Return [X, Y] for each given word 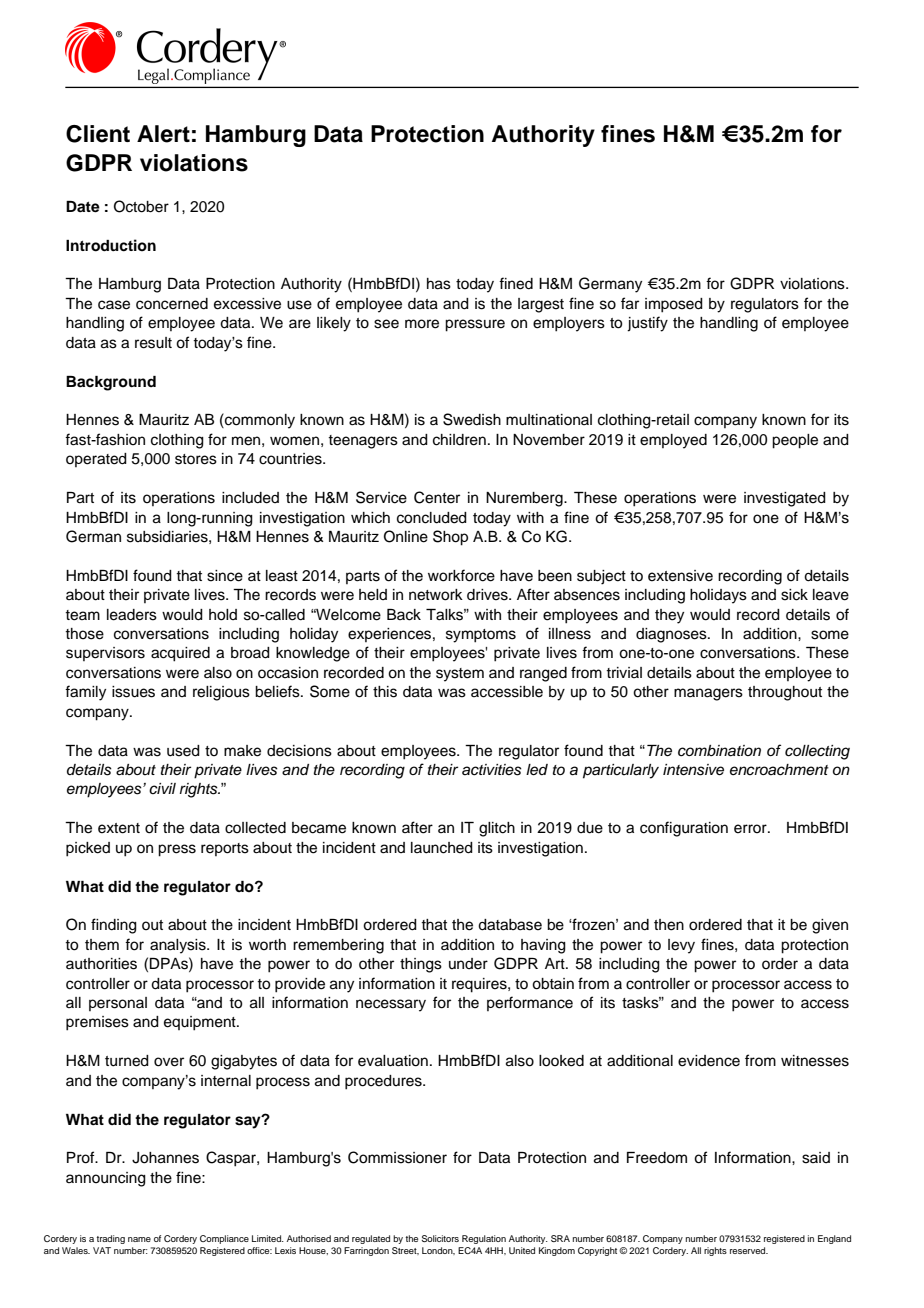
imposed [674, 305]
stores [196, 459]
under [468, 964]
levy [681, 946]
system [460, 675]
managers [708, 694]
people [795, 441]
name [139, 1239]
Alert [163, 134]
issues [133, 692]
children [459, 440]
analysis [179, 946]
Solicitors [440, 1238]
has [439, 284]
